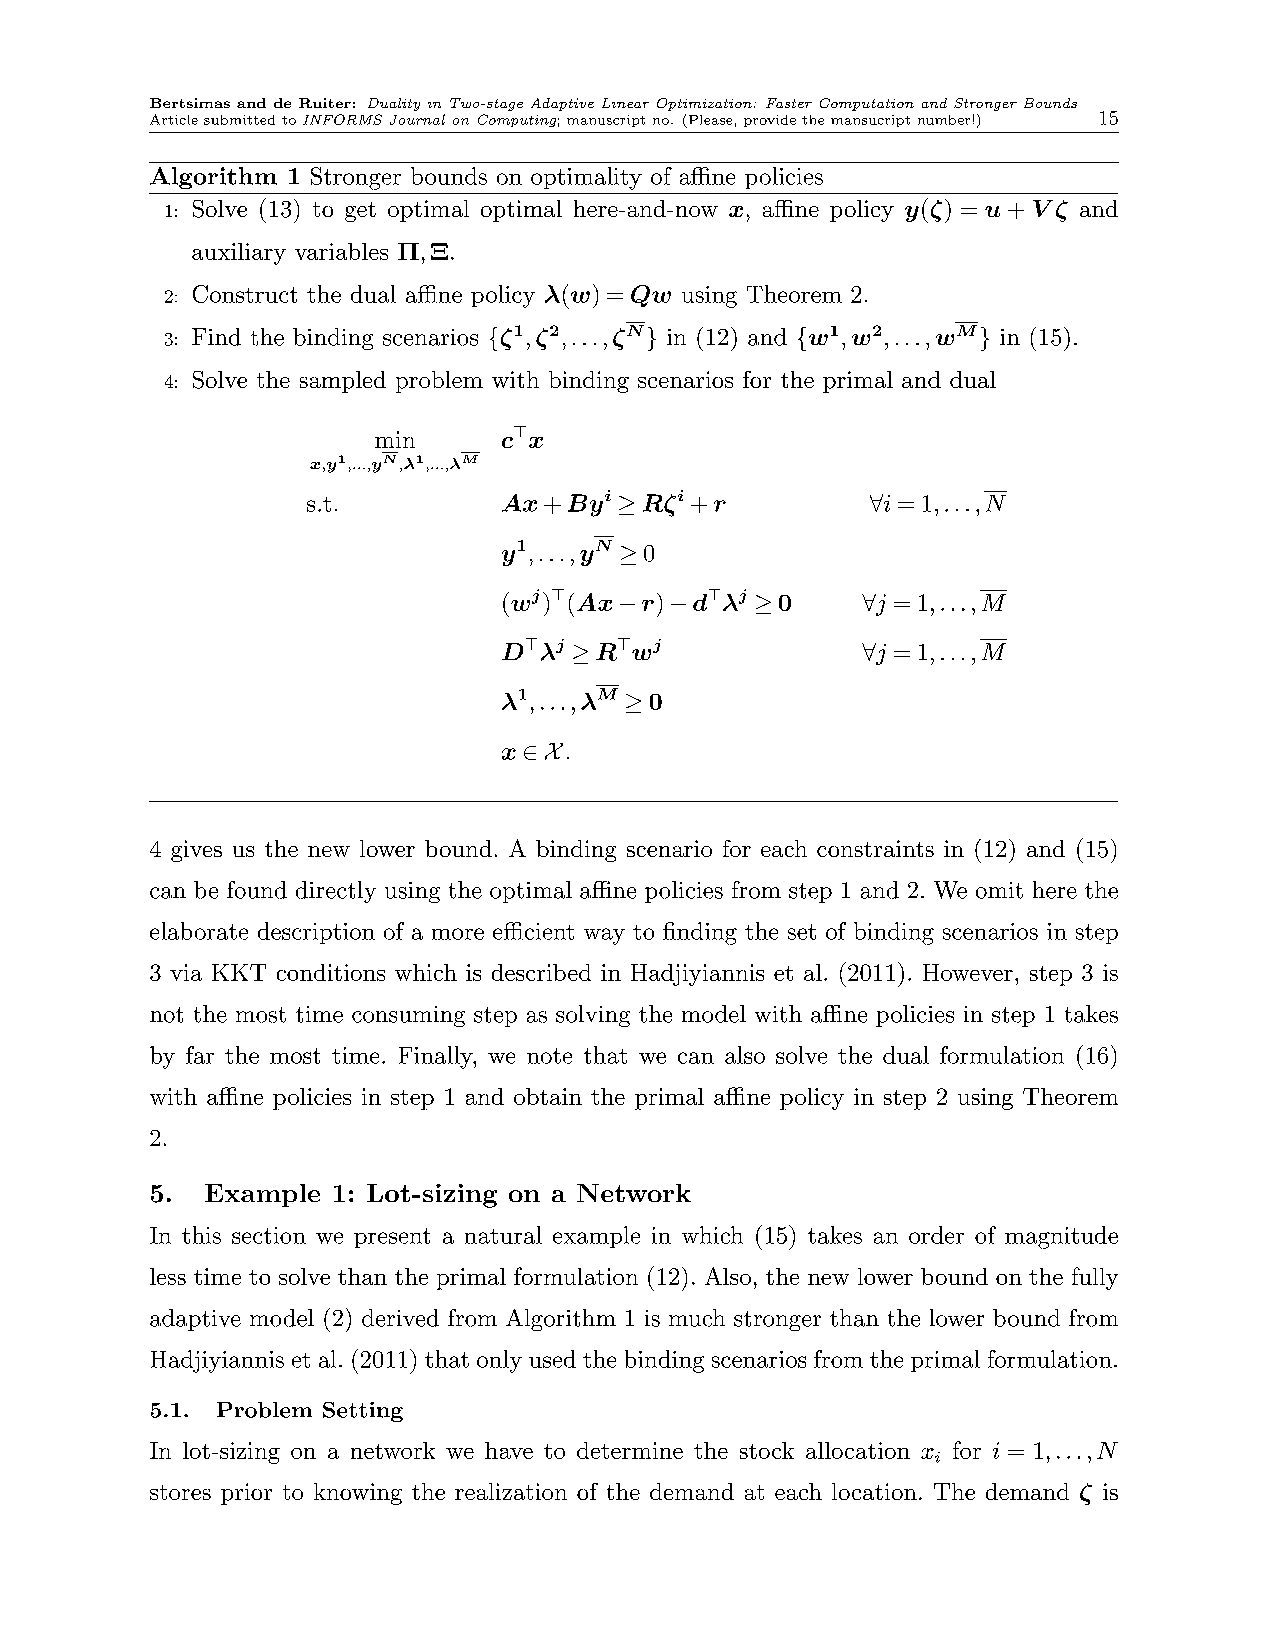 Image resolution: width=1268 pixels, height=1642 pixels. Describe the element at coordinates (999, 890) in the screenshot. I see `omit` at that location.
